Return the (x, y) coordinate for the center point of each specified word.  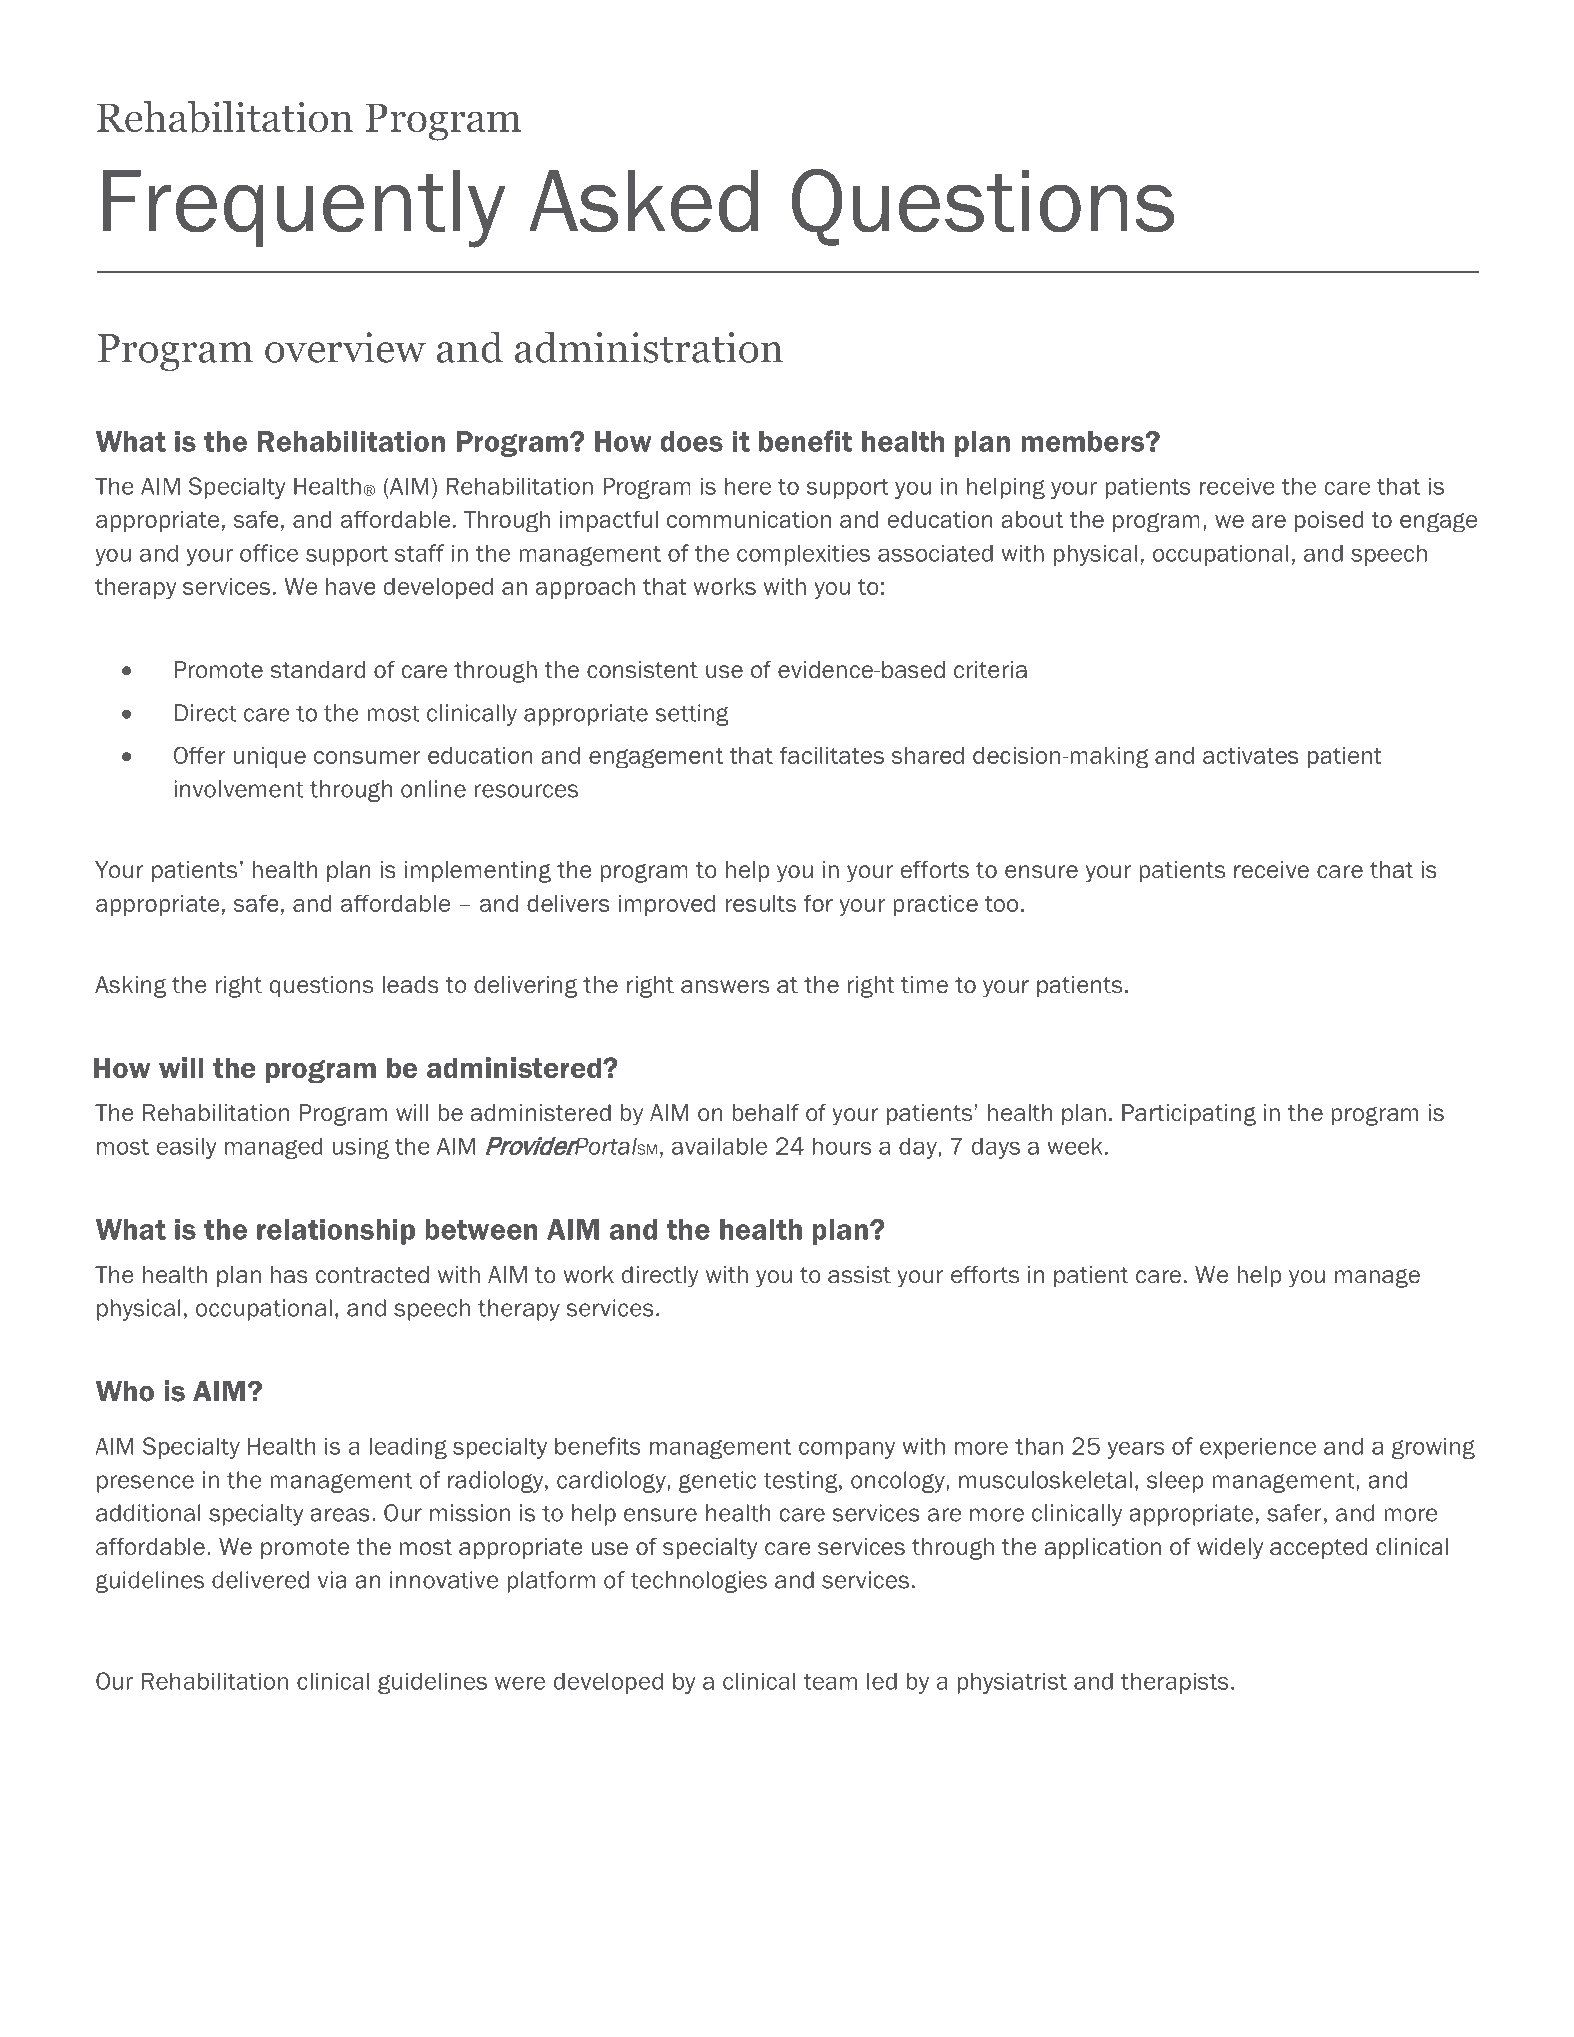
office (269, 553)
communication (749, 519)
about (1032, 519)
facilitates (831, 755)
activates (1251, 755)
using (360, 1148)
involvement (239, 789)
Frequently (304, 209)
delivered (260, 1580)
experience (1258, 1448)
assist (859, 1275)
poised (1329, 521)
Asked (643, 201)
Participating (1189, 1115)
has (289, 1275)
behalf (765, 1113)
